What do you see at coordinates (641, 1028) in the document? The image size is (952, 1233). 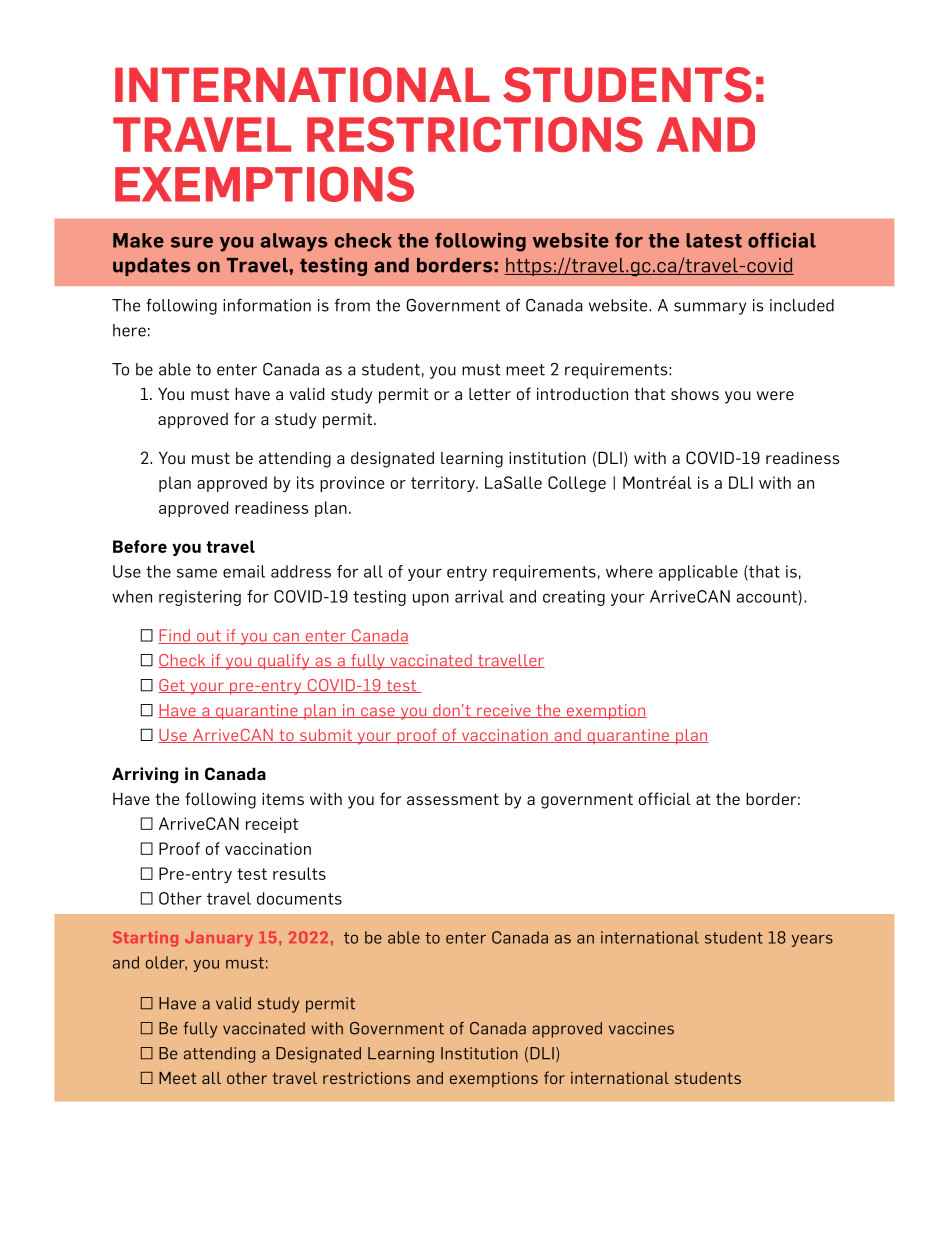 I see `vaccines` at bounding box center [641, 1028].
